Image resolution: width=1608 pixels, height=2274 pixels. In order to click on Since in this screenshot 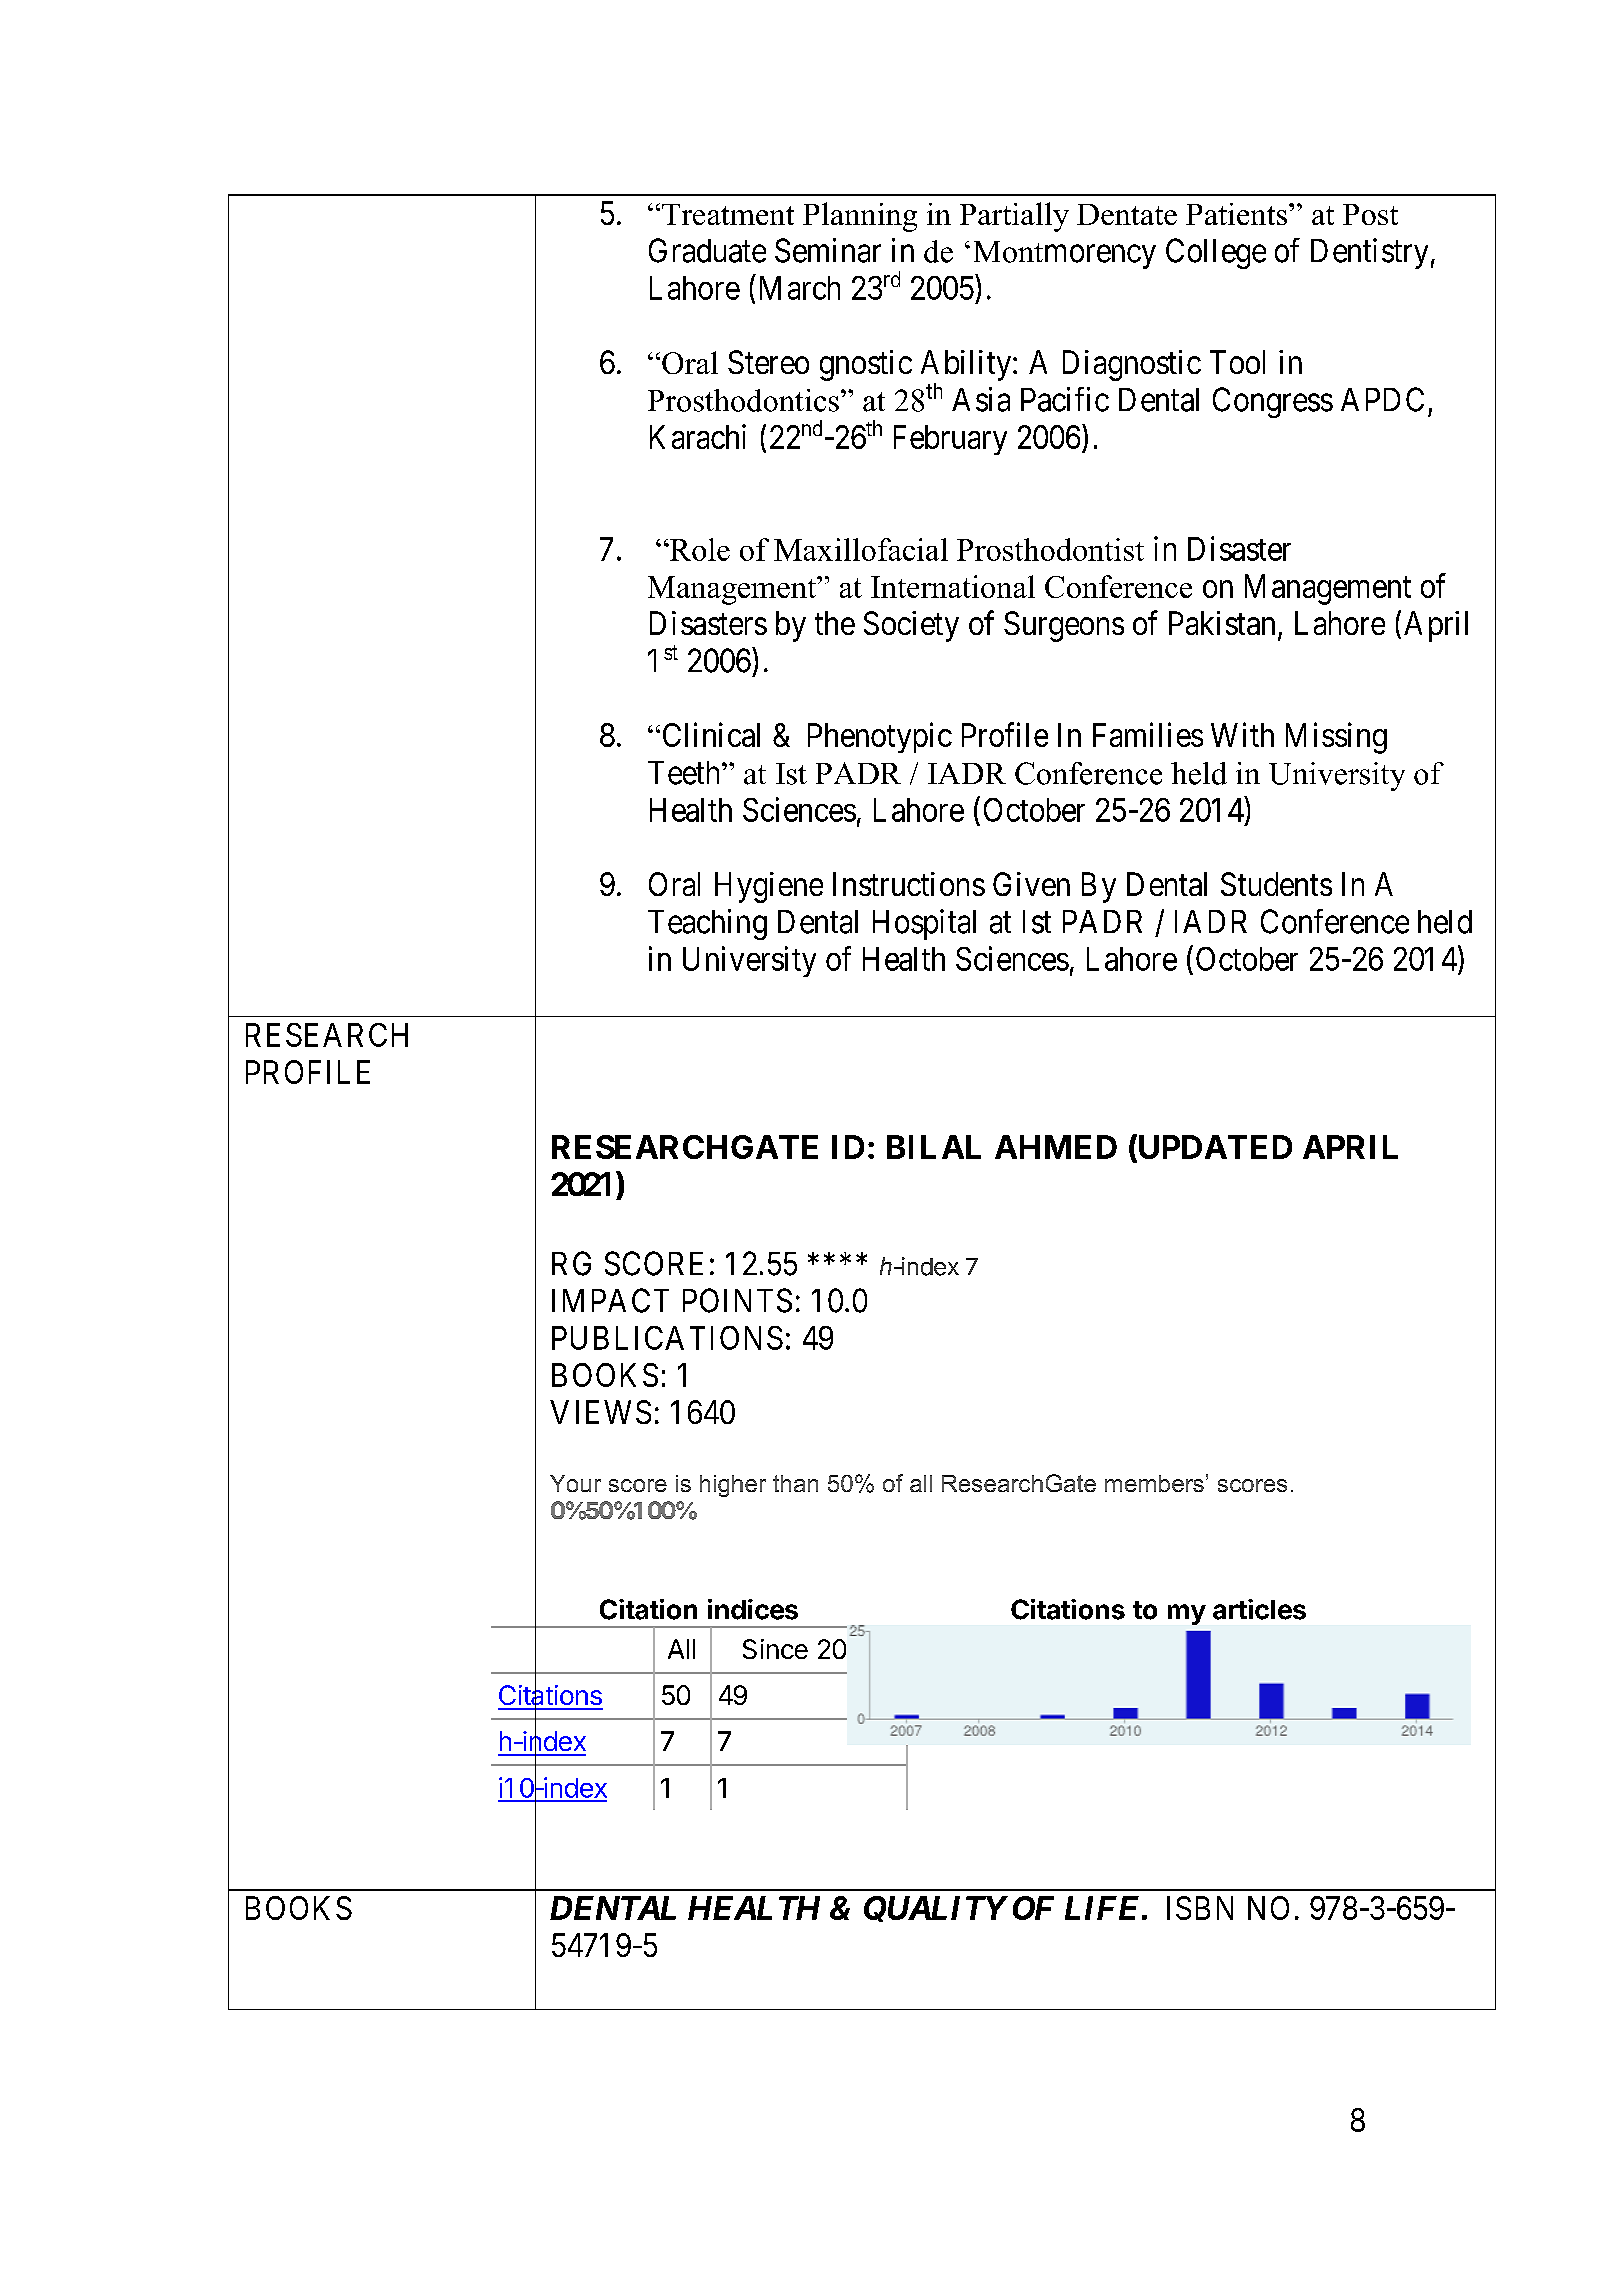, I will do `click(775, 1649)`.
